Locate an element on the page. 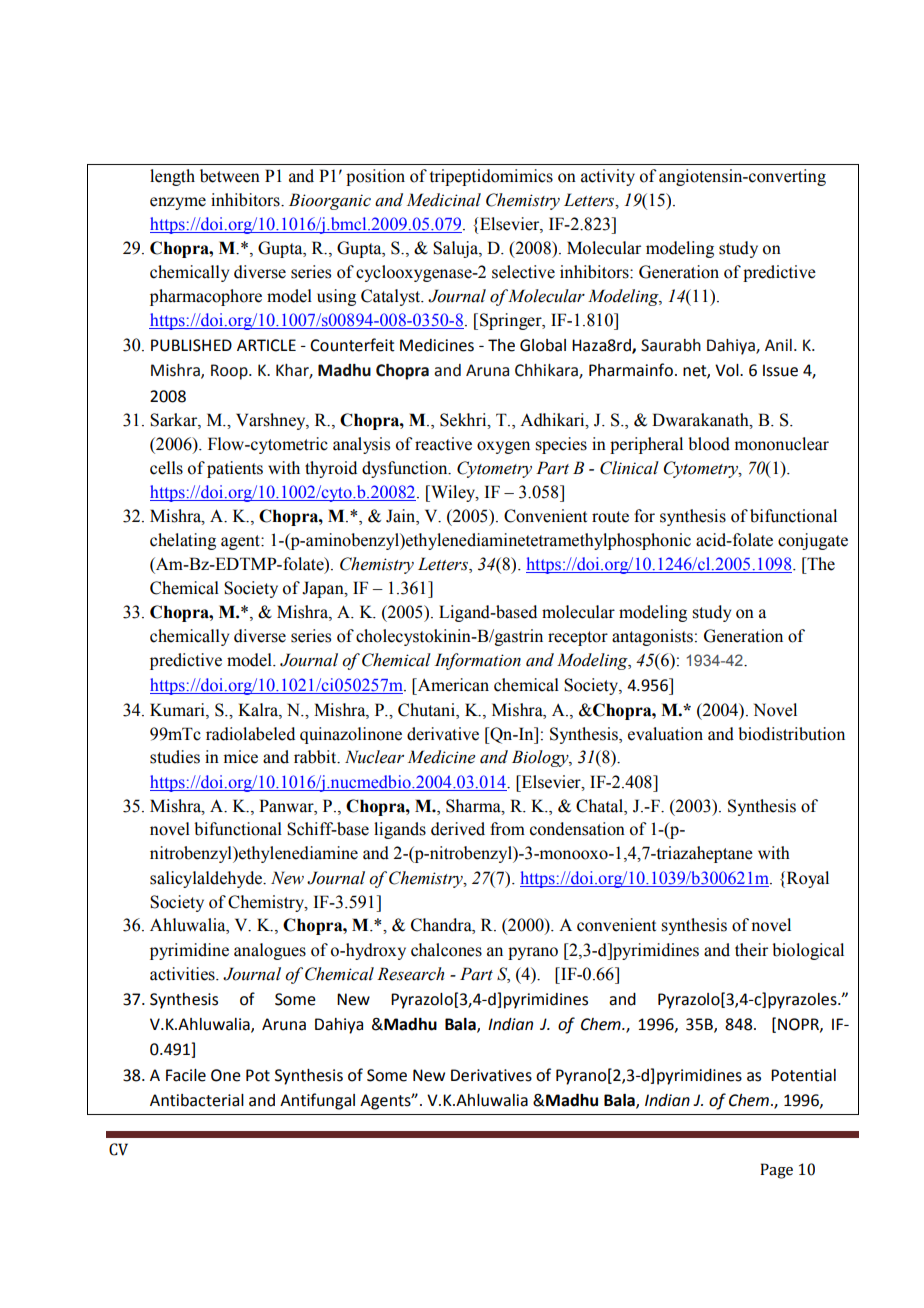 This document has height=1308, width=924. mice is located at coordinates (241, 757).
